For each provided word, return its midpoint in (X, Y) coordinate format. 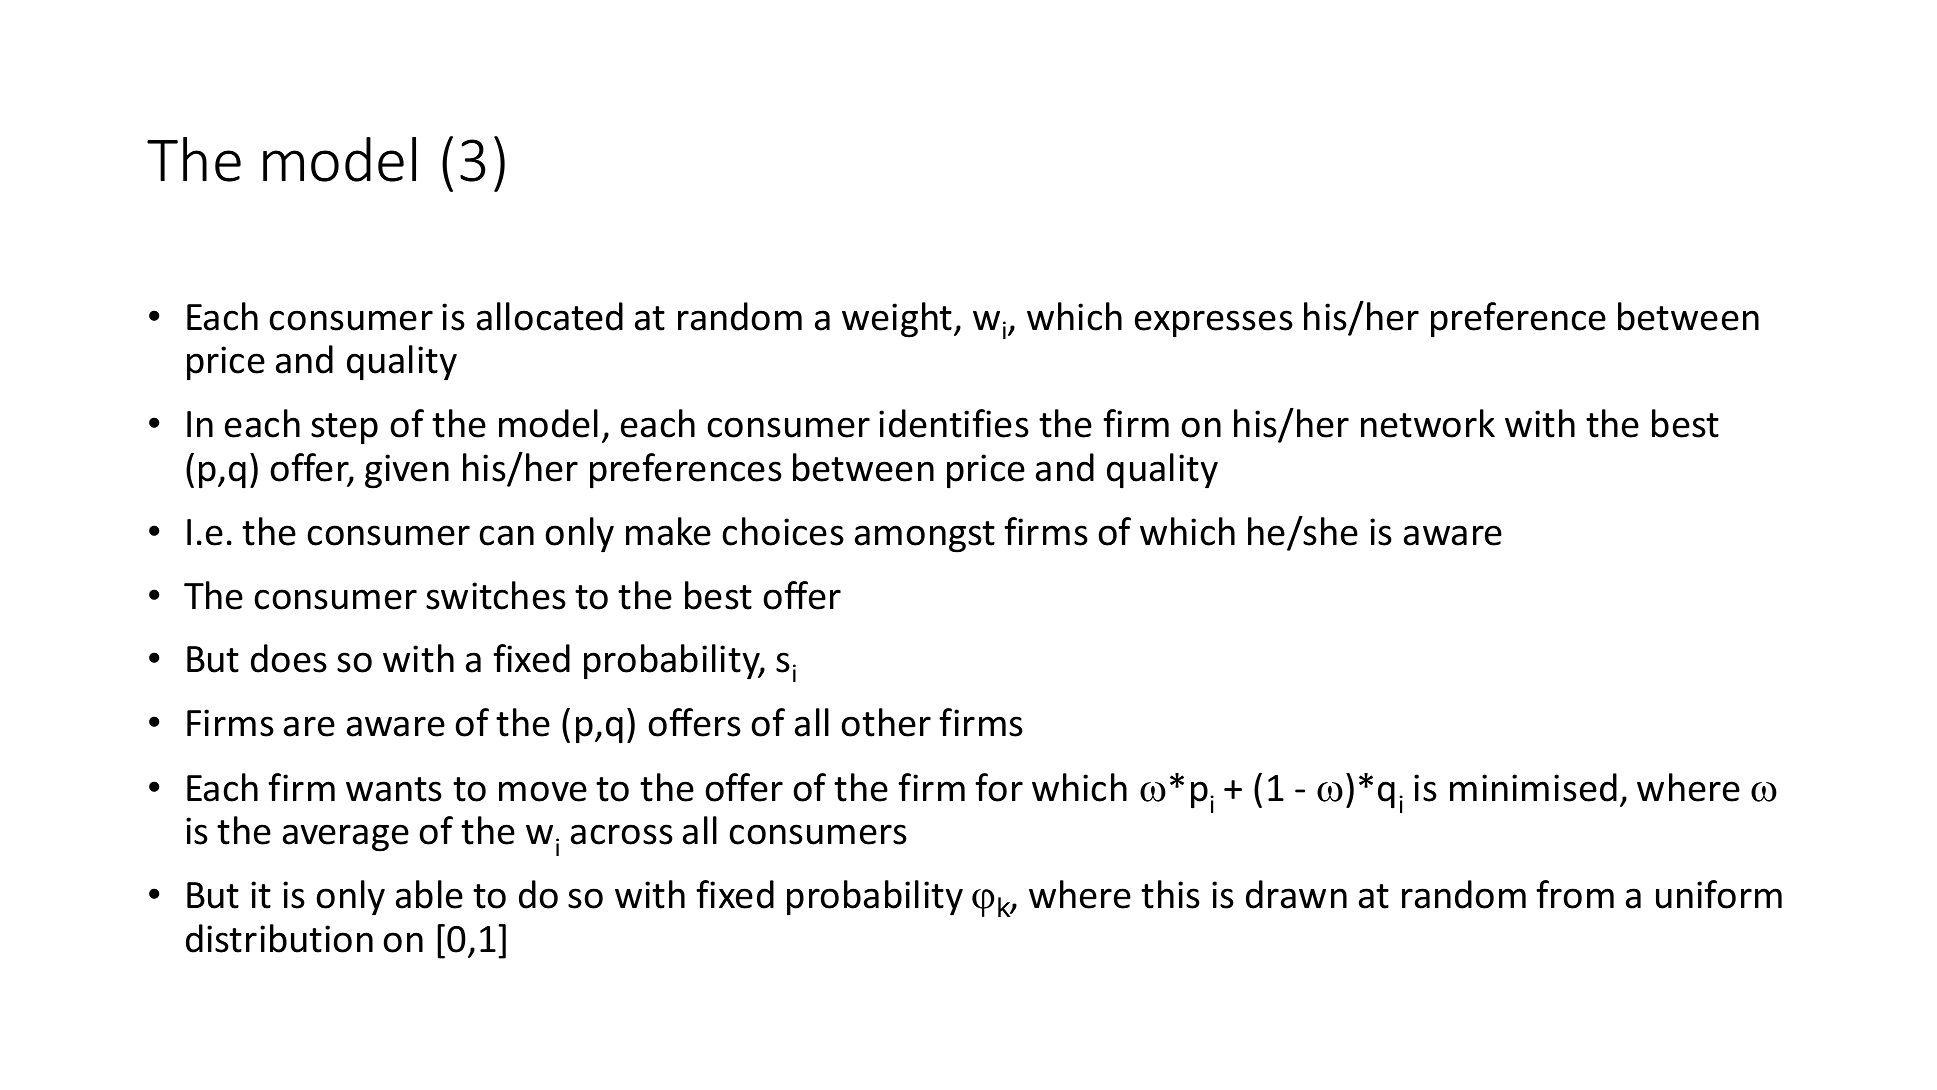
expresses (1214, 324)
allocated (550, 316)
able (429, 894)
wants (394, 789)
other (886, 722)
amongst (925, 537)
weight (897, 320)
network (1428, 423)
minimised (1533, 787)
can (506, 535)
